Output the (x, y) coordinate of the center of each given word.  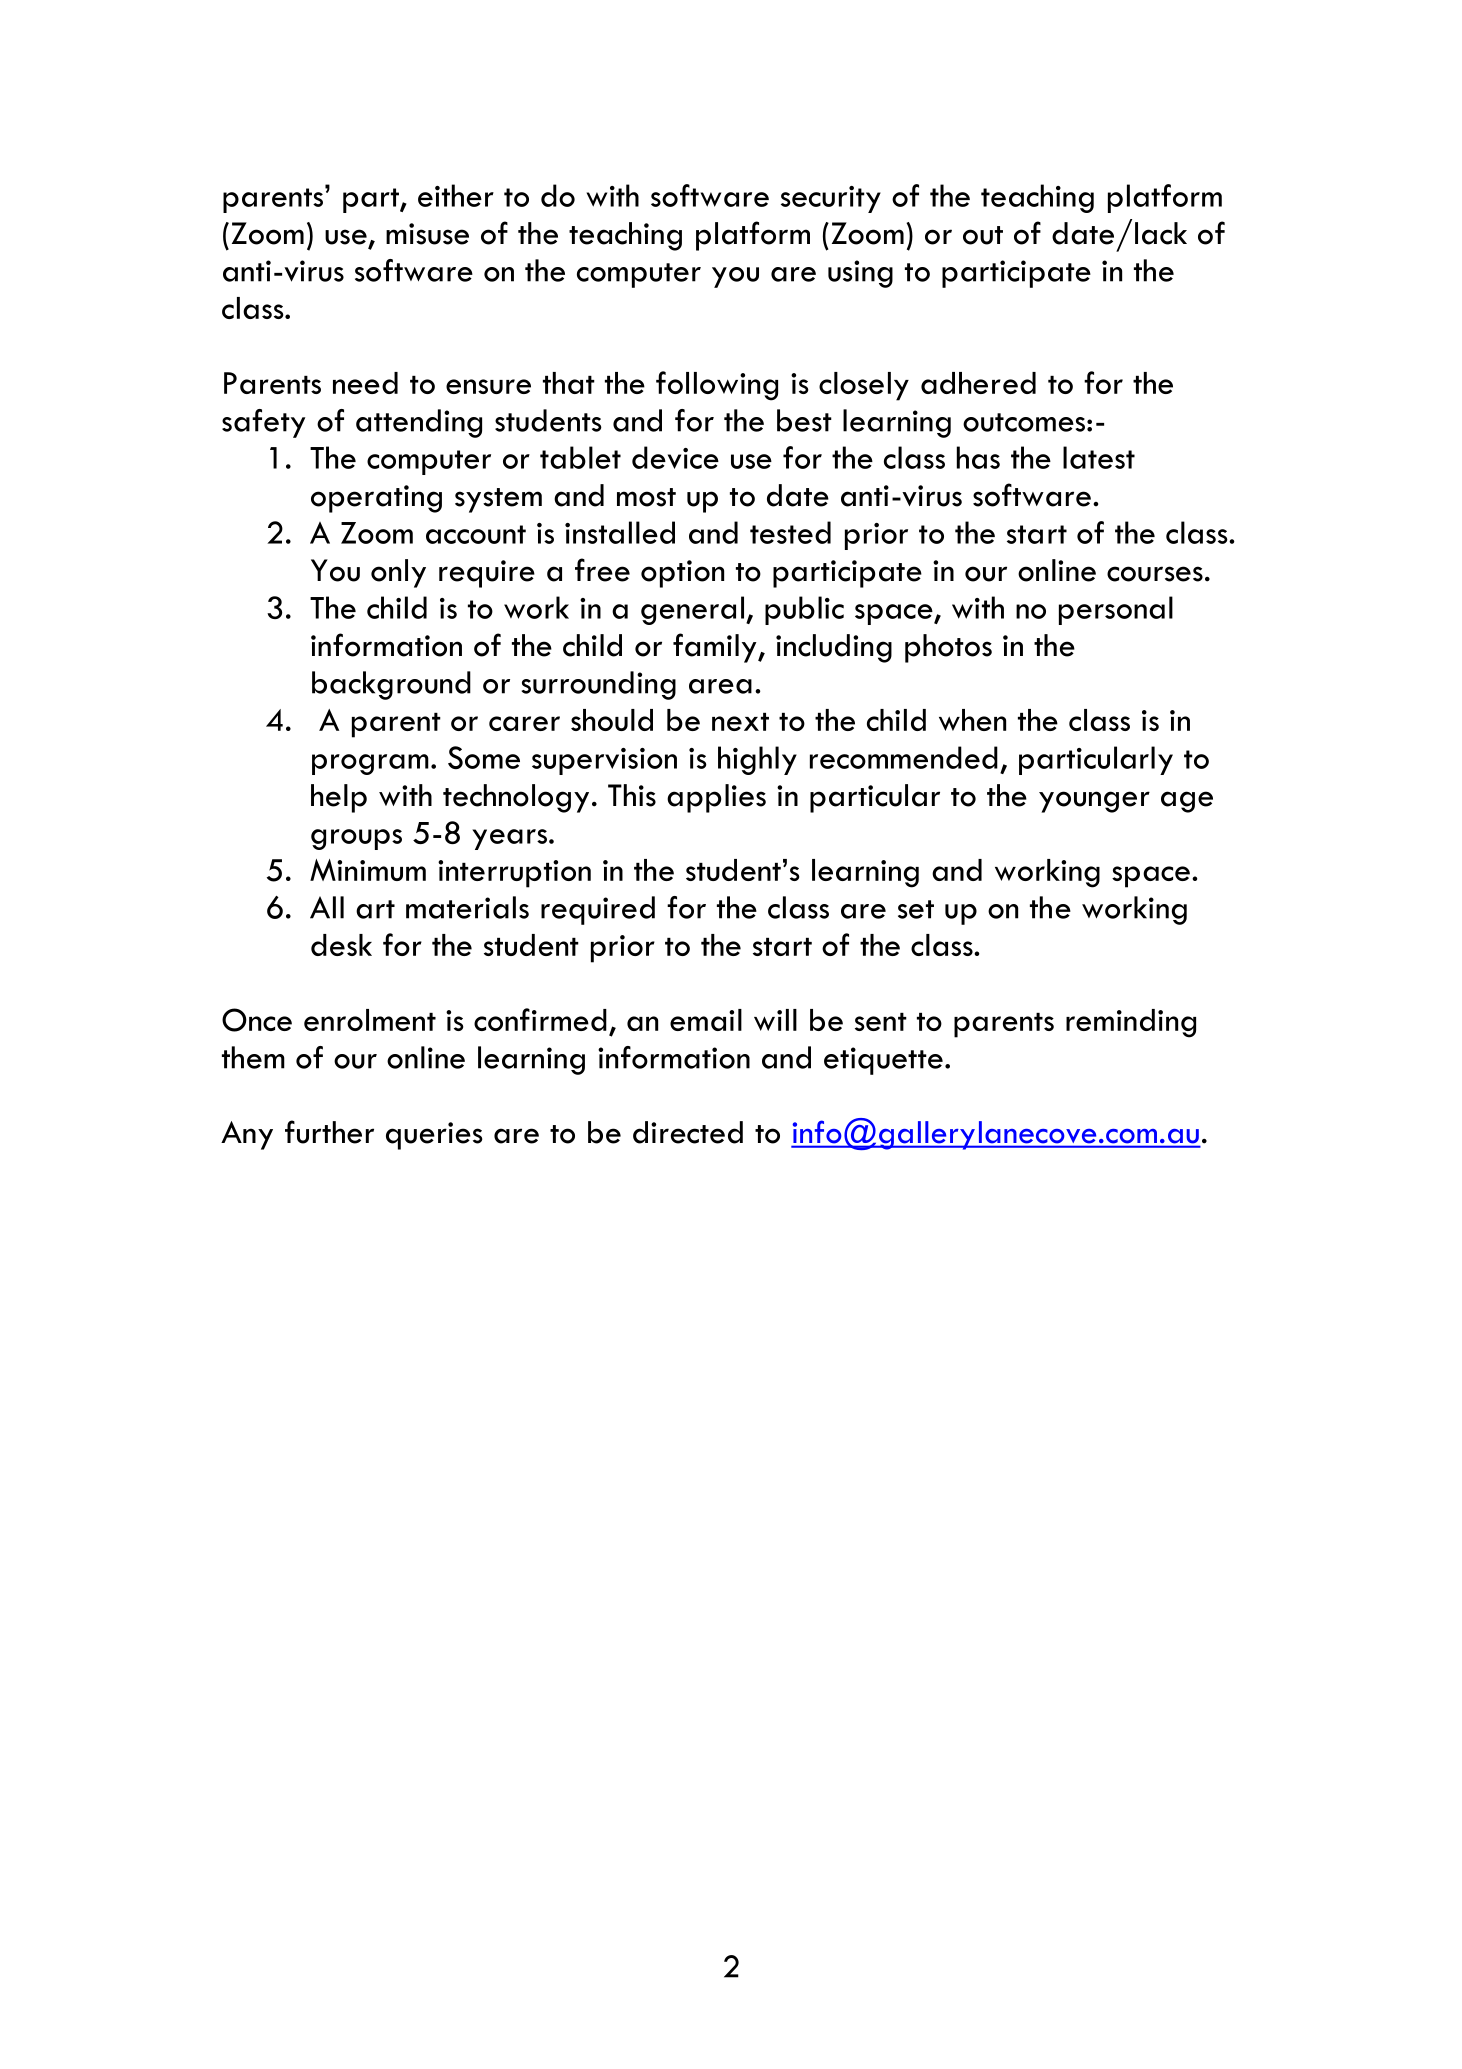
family (716, 648)
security (831, 199)
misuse (427, 234)
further (329, 1132)
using (860, 274)
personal (1116, 610)
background (391, 685)
